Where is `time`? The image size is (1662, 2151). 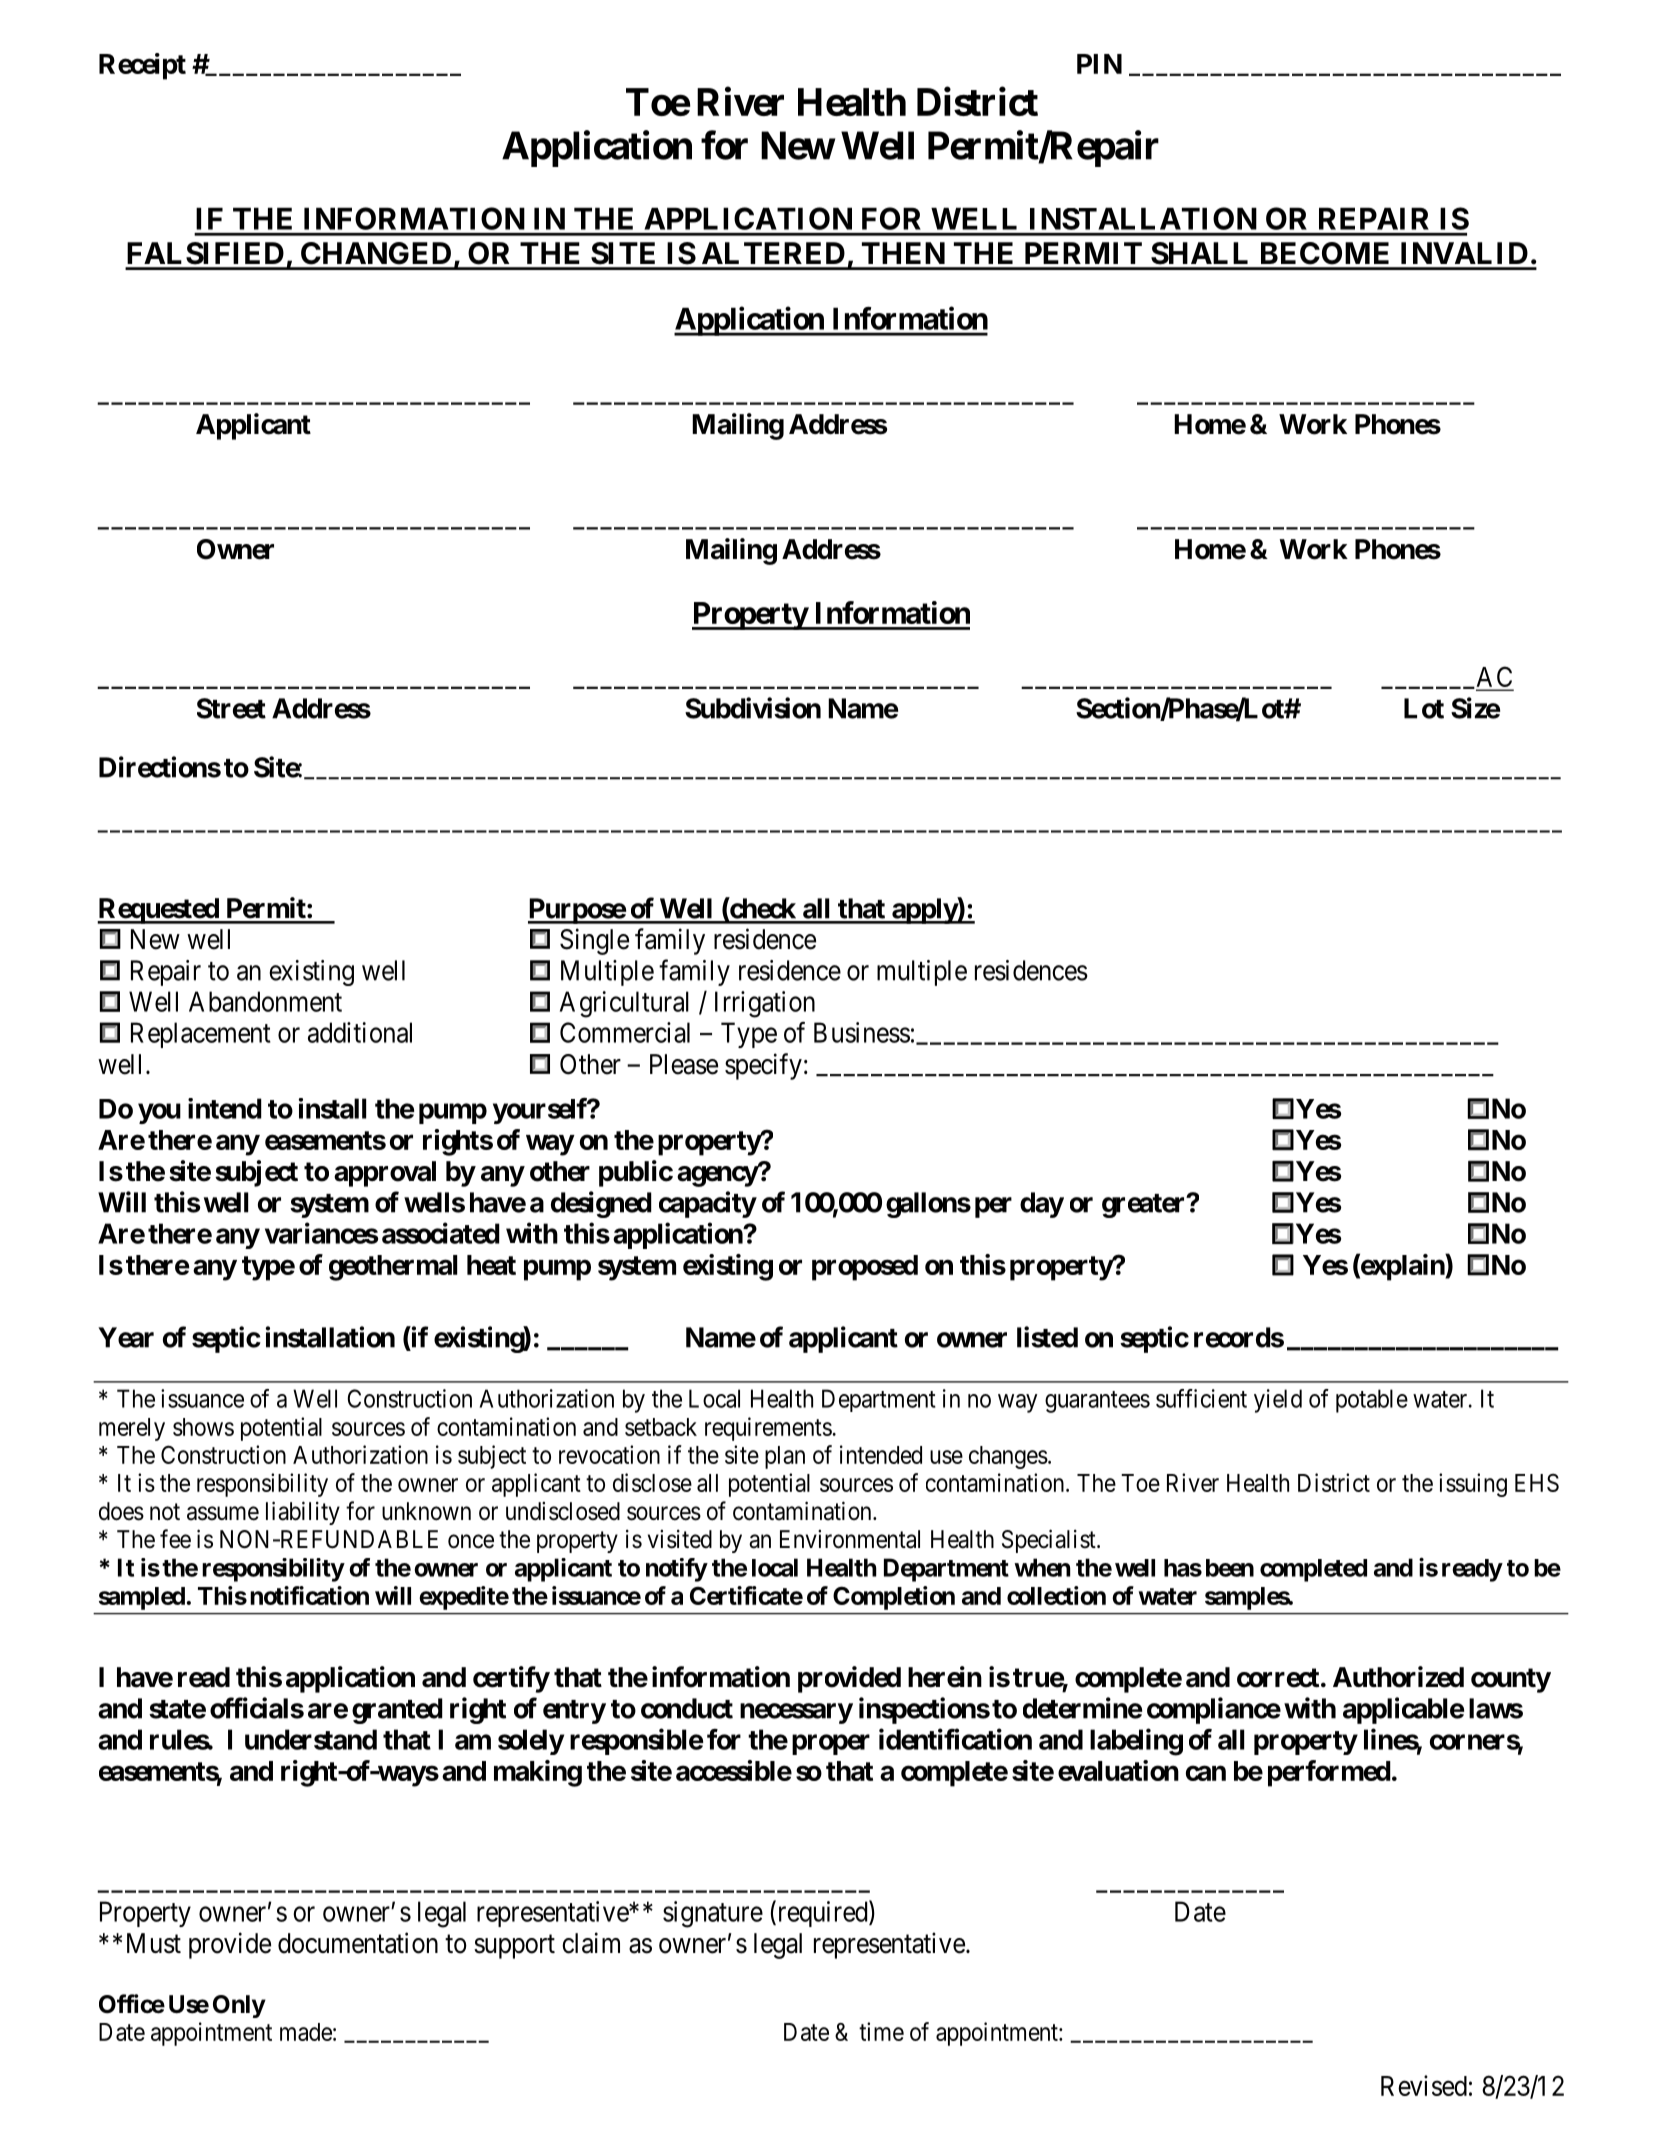 time is located at coordinates (881, 2031).
